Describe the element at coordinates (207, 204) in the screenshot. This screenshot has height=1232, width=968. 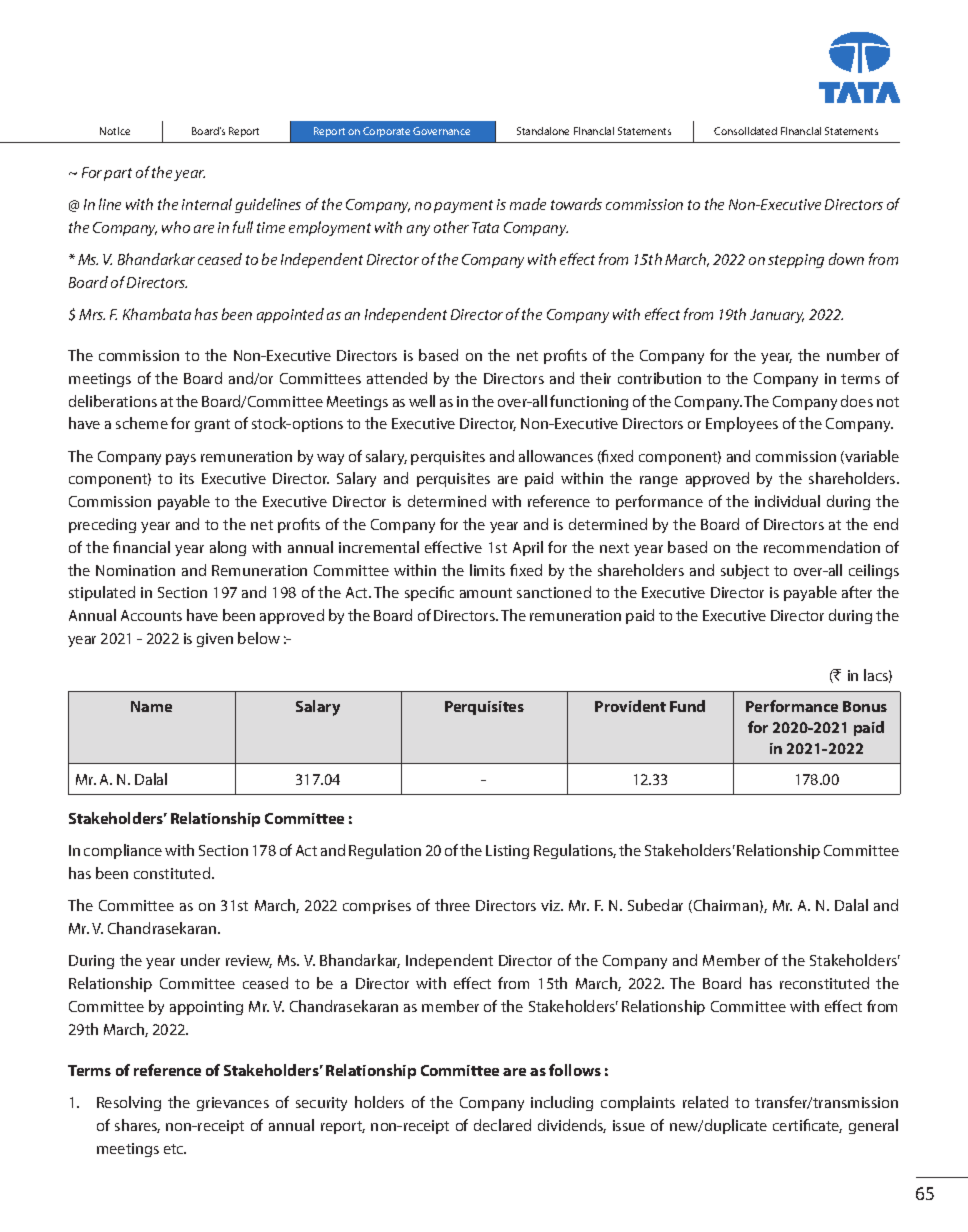
I see `internal` at that location.
